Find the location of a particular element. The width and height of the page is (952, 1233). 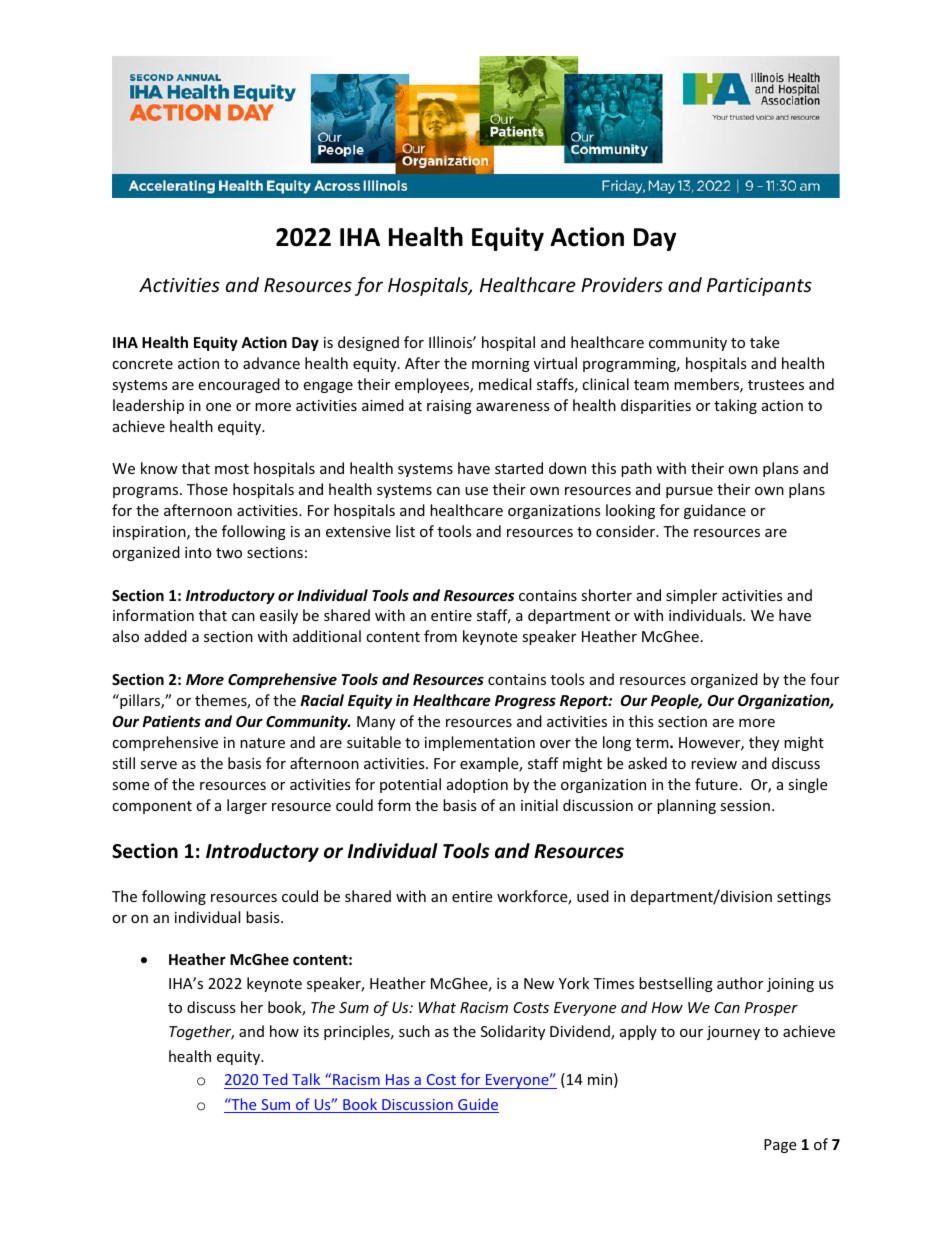

Guide is located at coordinates (477, 1105).
